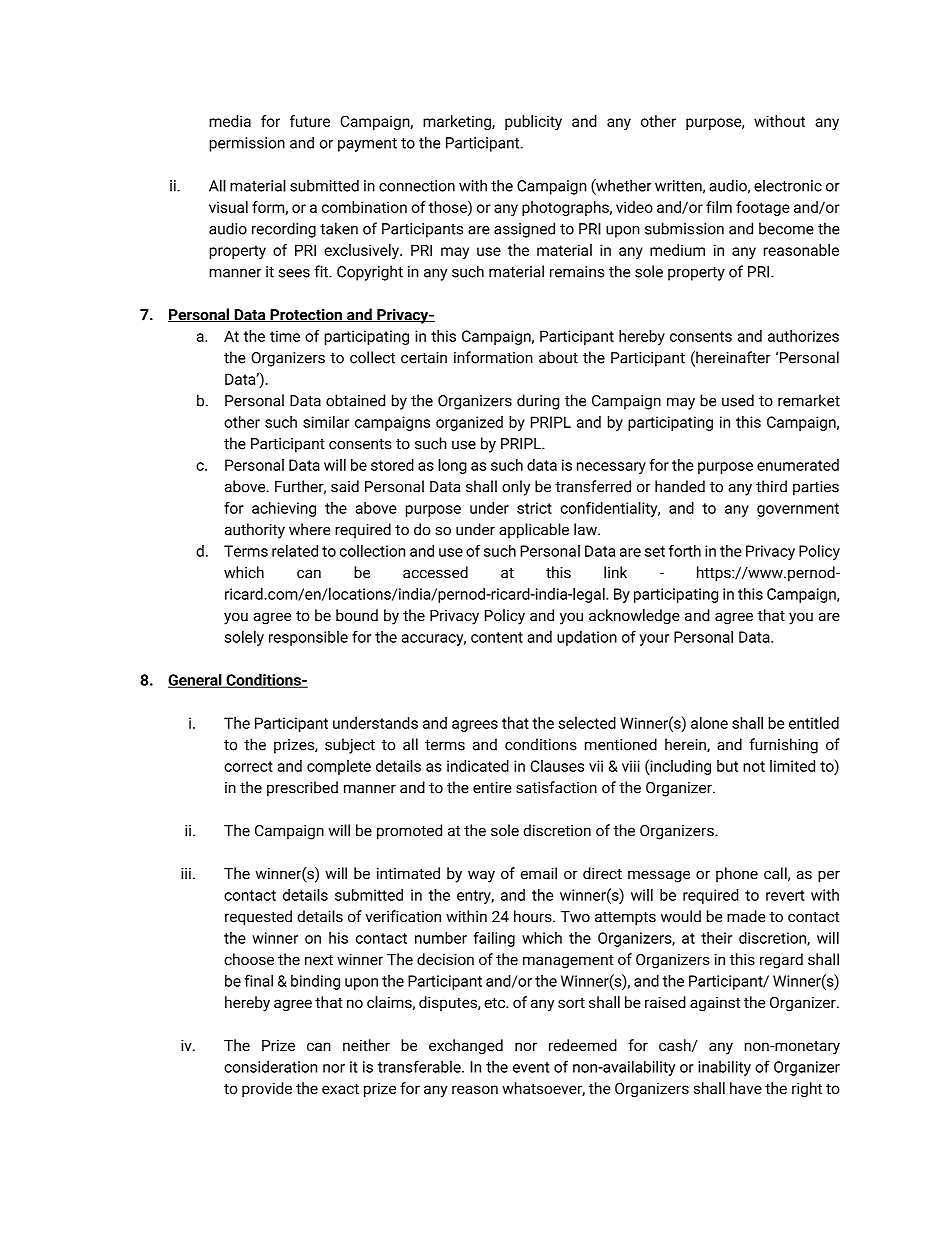 Image resolution: width=952 pixels, height=1233 pixels. Describe the element at coordinates (516, 488) in the image. I see `only` at that location.
